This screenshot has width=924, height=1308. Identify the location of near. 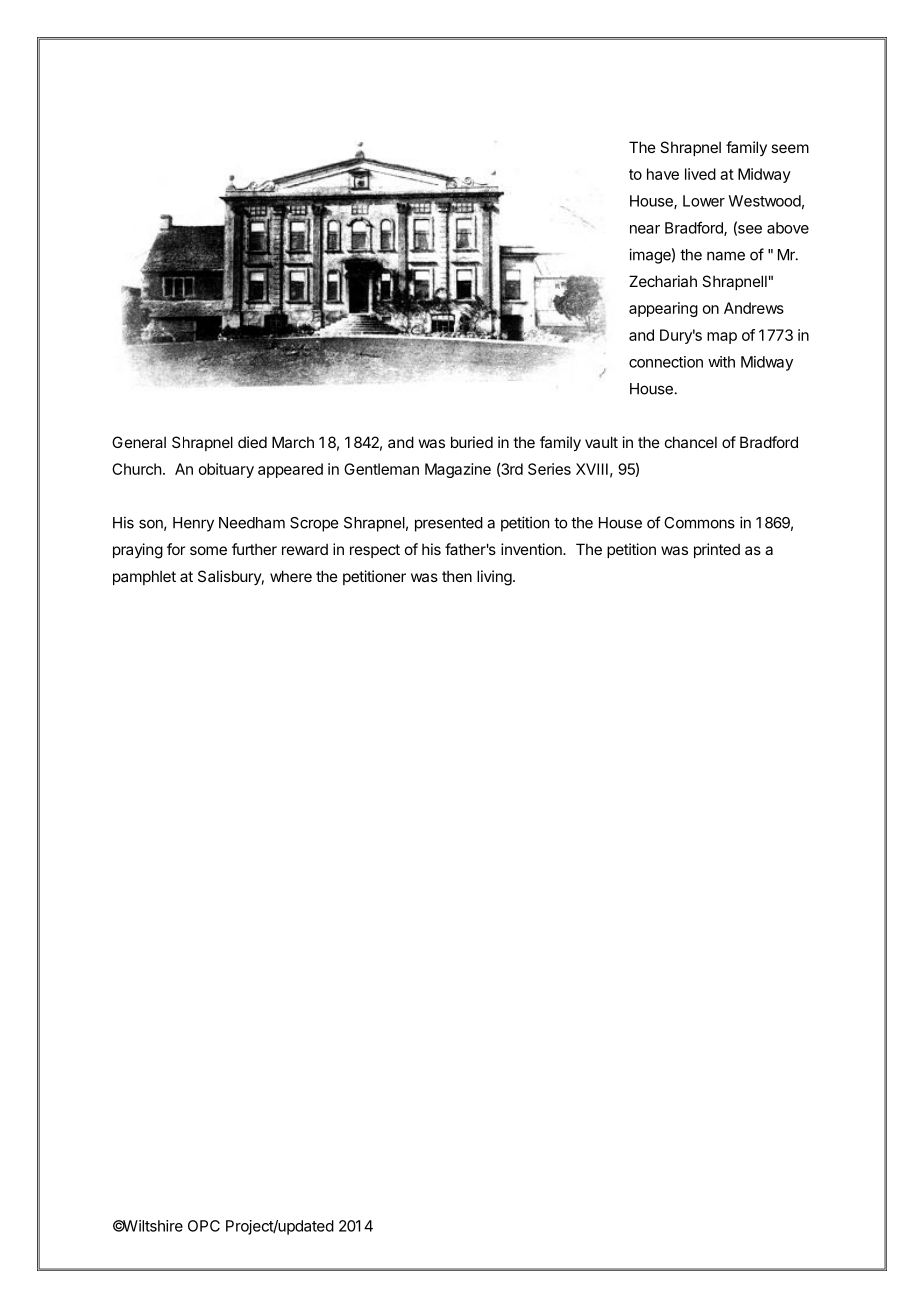
(645, 229).
